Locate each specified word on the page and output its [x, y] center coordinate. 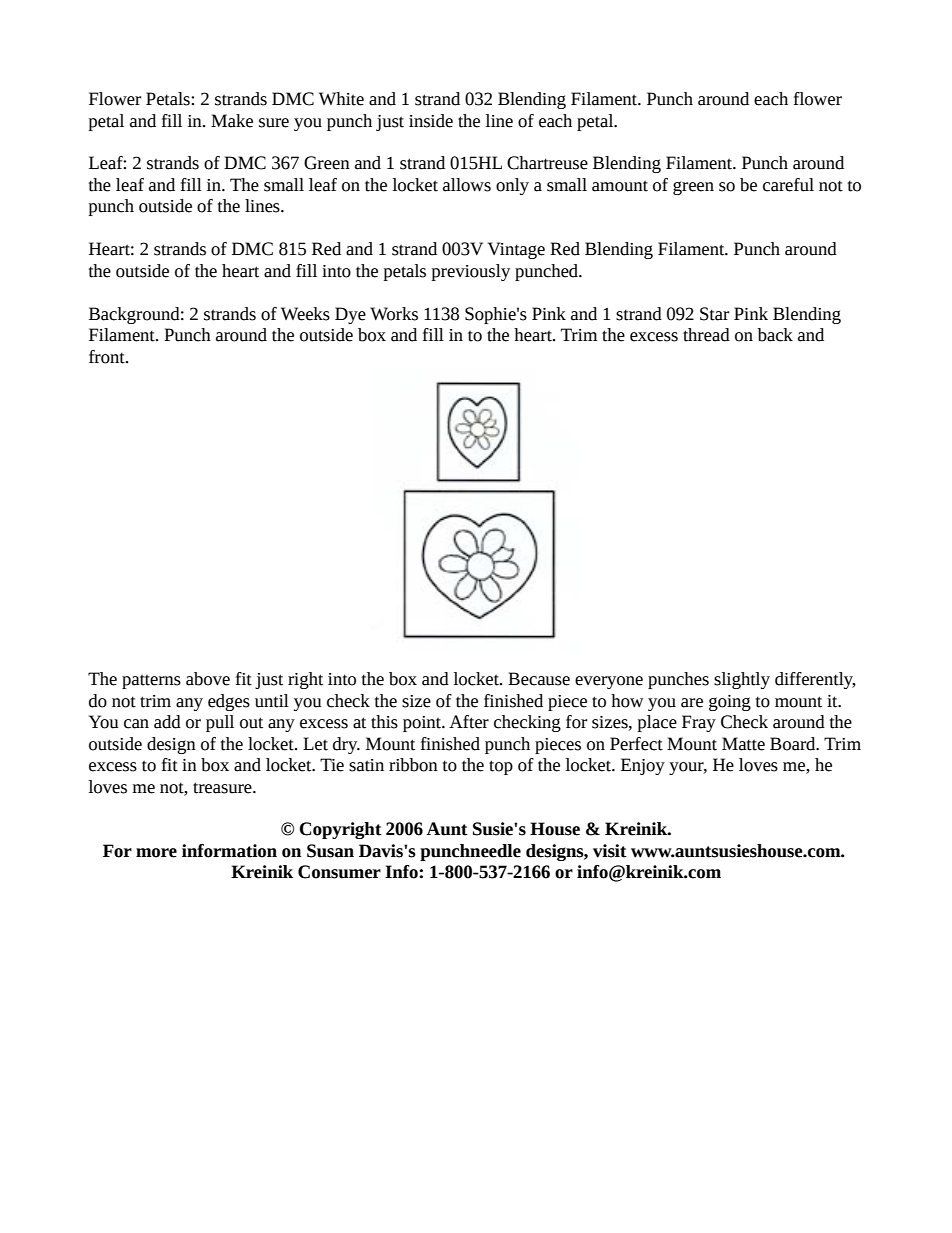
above [208, 679]
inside [431, 121]
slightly [742, 680]
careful [788, 185]
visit [610, 851]
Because [539, 679]
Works [394, 314]
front [108, 357]
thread [706, 335]
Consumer [339, 872]
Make [232, 121]
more [156, 853]
